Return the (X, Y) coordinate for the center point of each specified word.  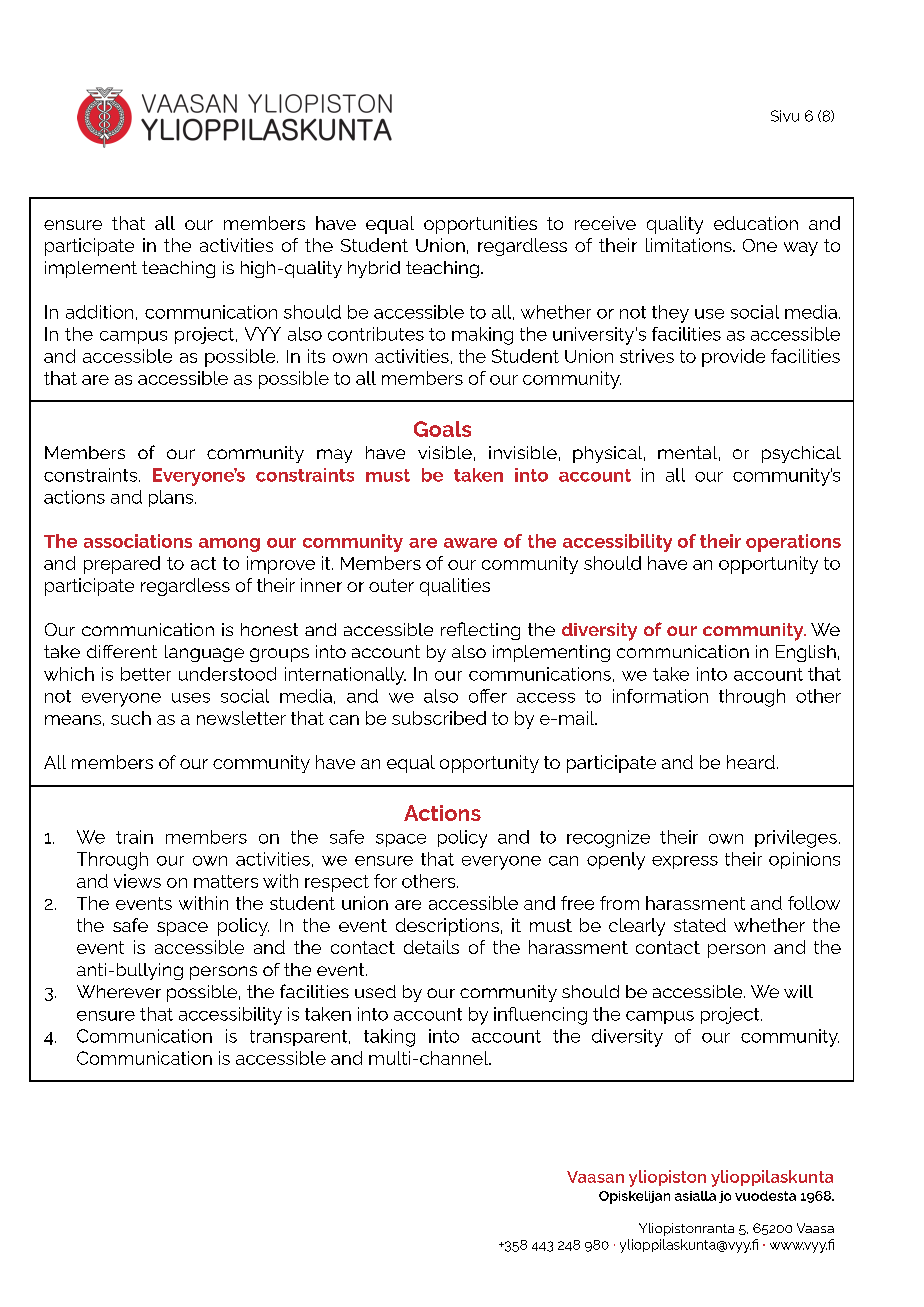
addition (99, 312)
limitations (690, 245)
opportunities (480, 225)
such (131, 718)
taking (389, 1038)
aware (470, 543)
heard (751, 762)
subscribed (439, 718)
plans (172, 498)
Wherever (119, 991)
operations (793, 543)
